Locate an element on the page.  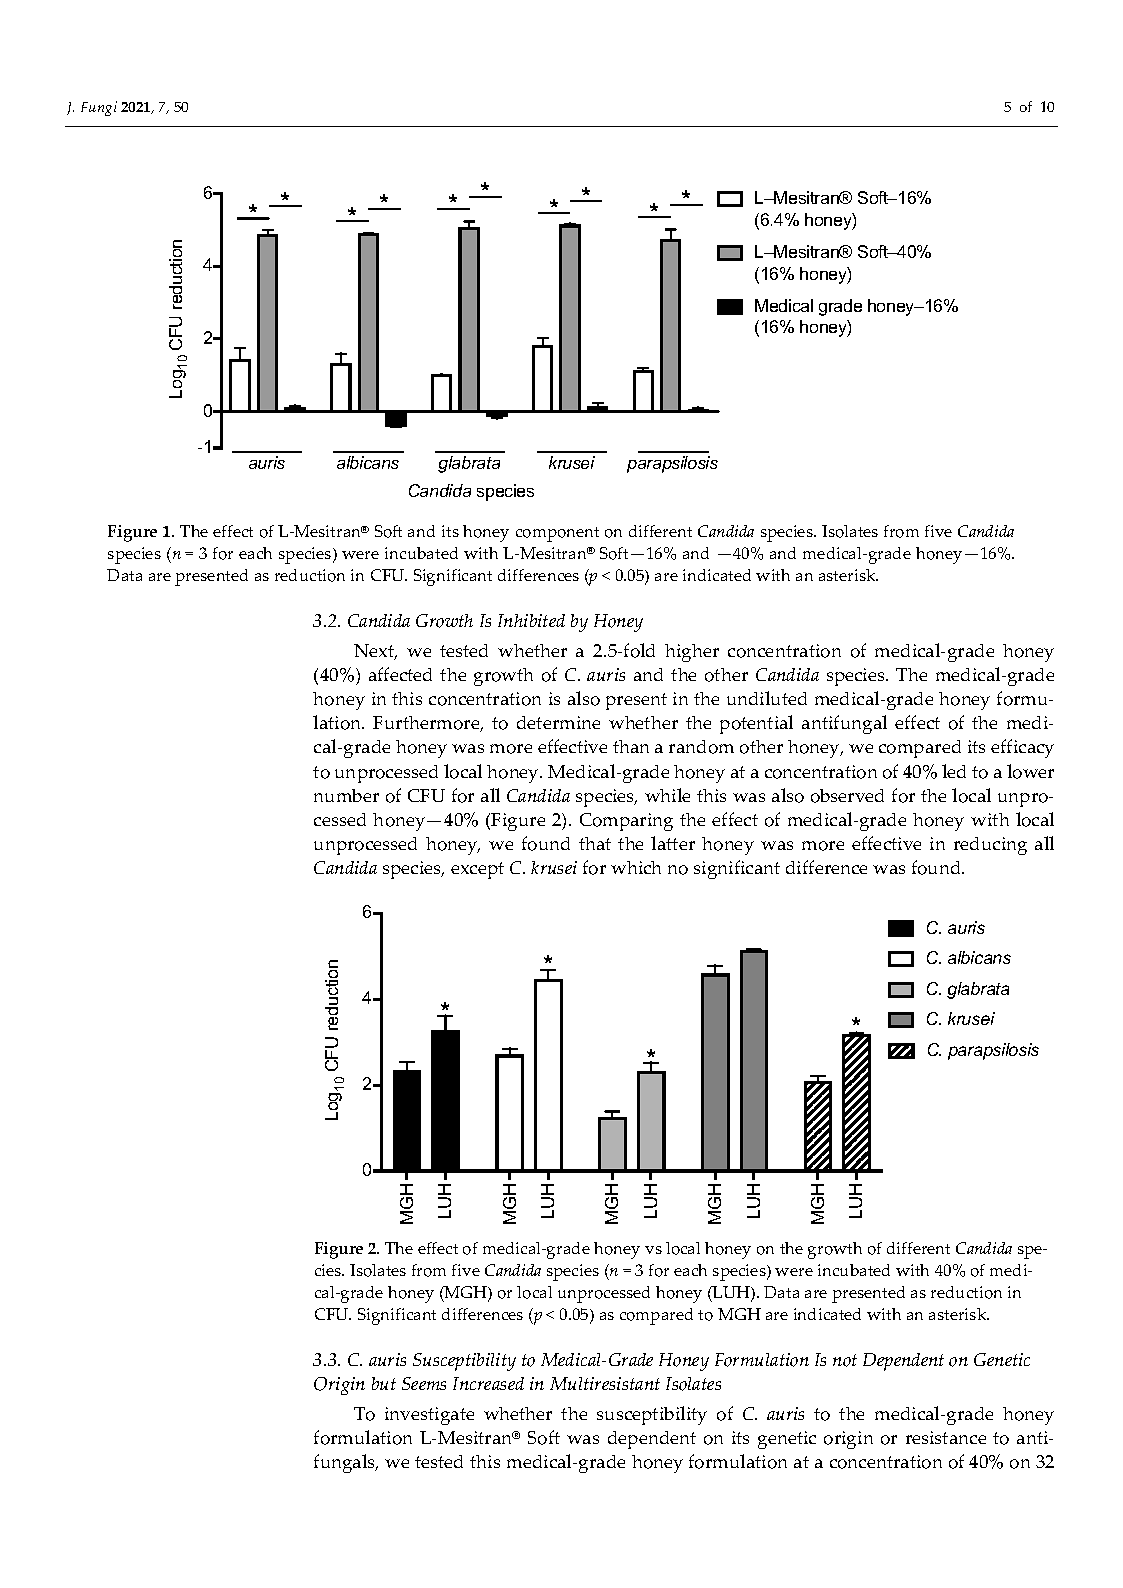
resistance is located at coordinates (946, 1437).
